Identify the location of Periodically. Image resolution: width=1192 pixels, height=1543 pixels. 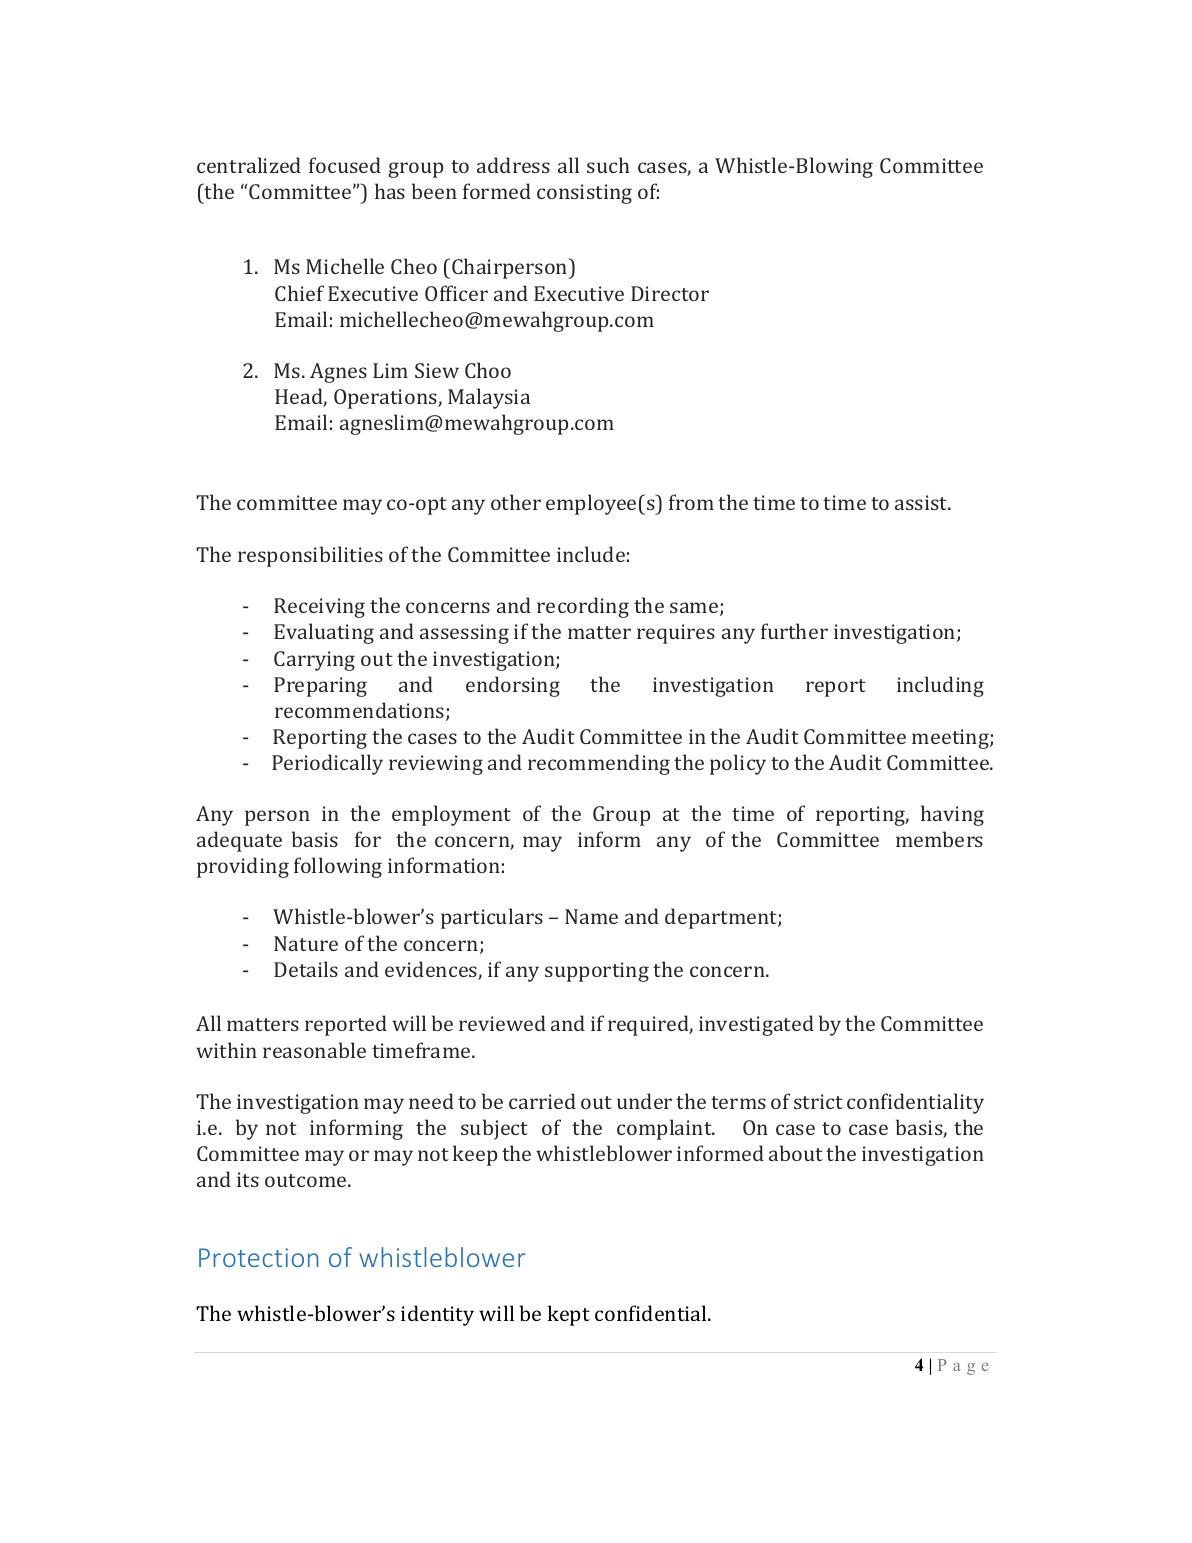
(327, 764).
